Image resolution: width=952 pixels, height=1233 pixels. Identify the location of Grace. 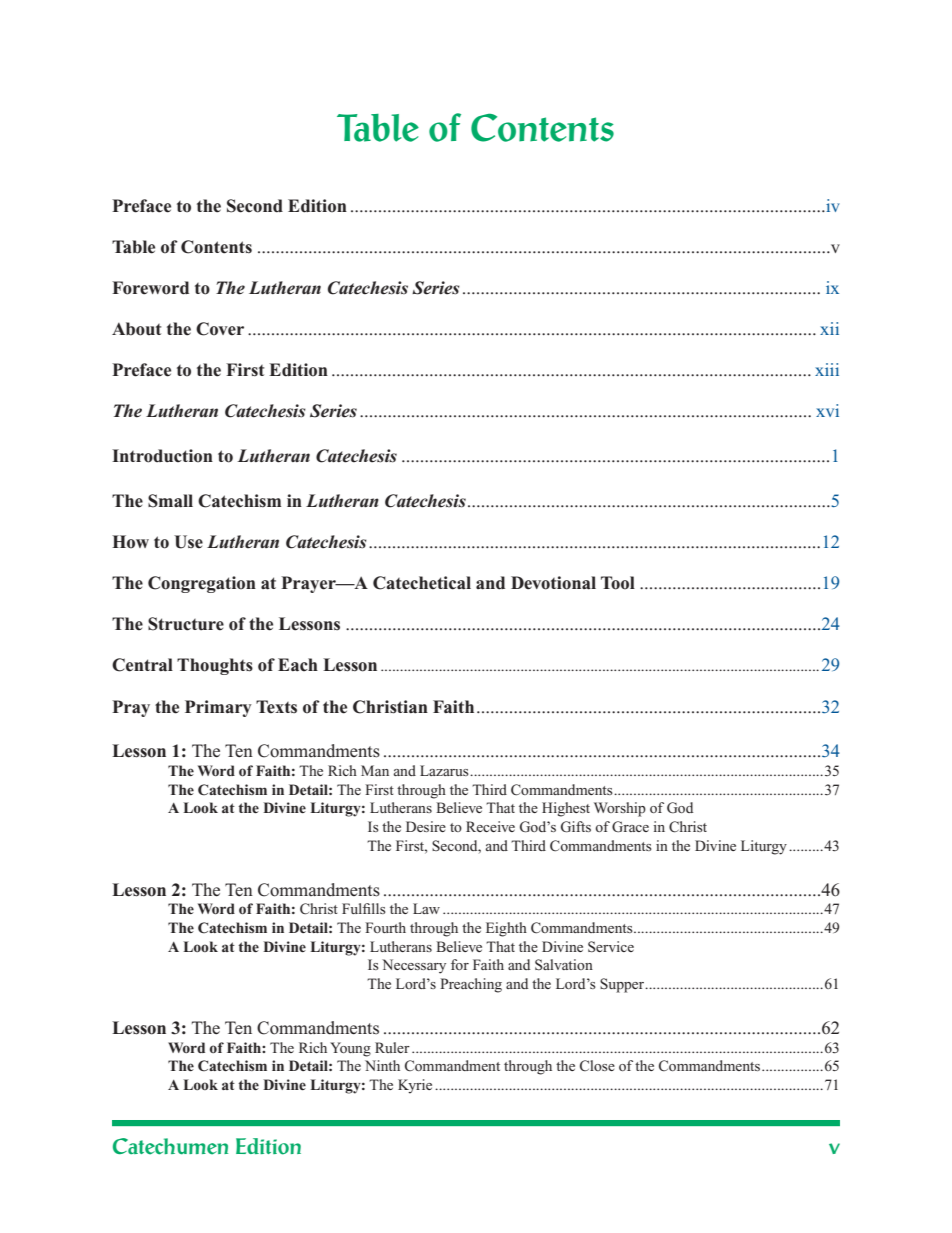
(630, 827).
